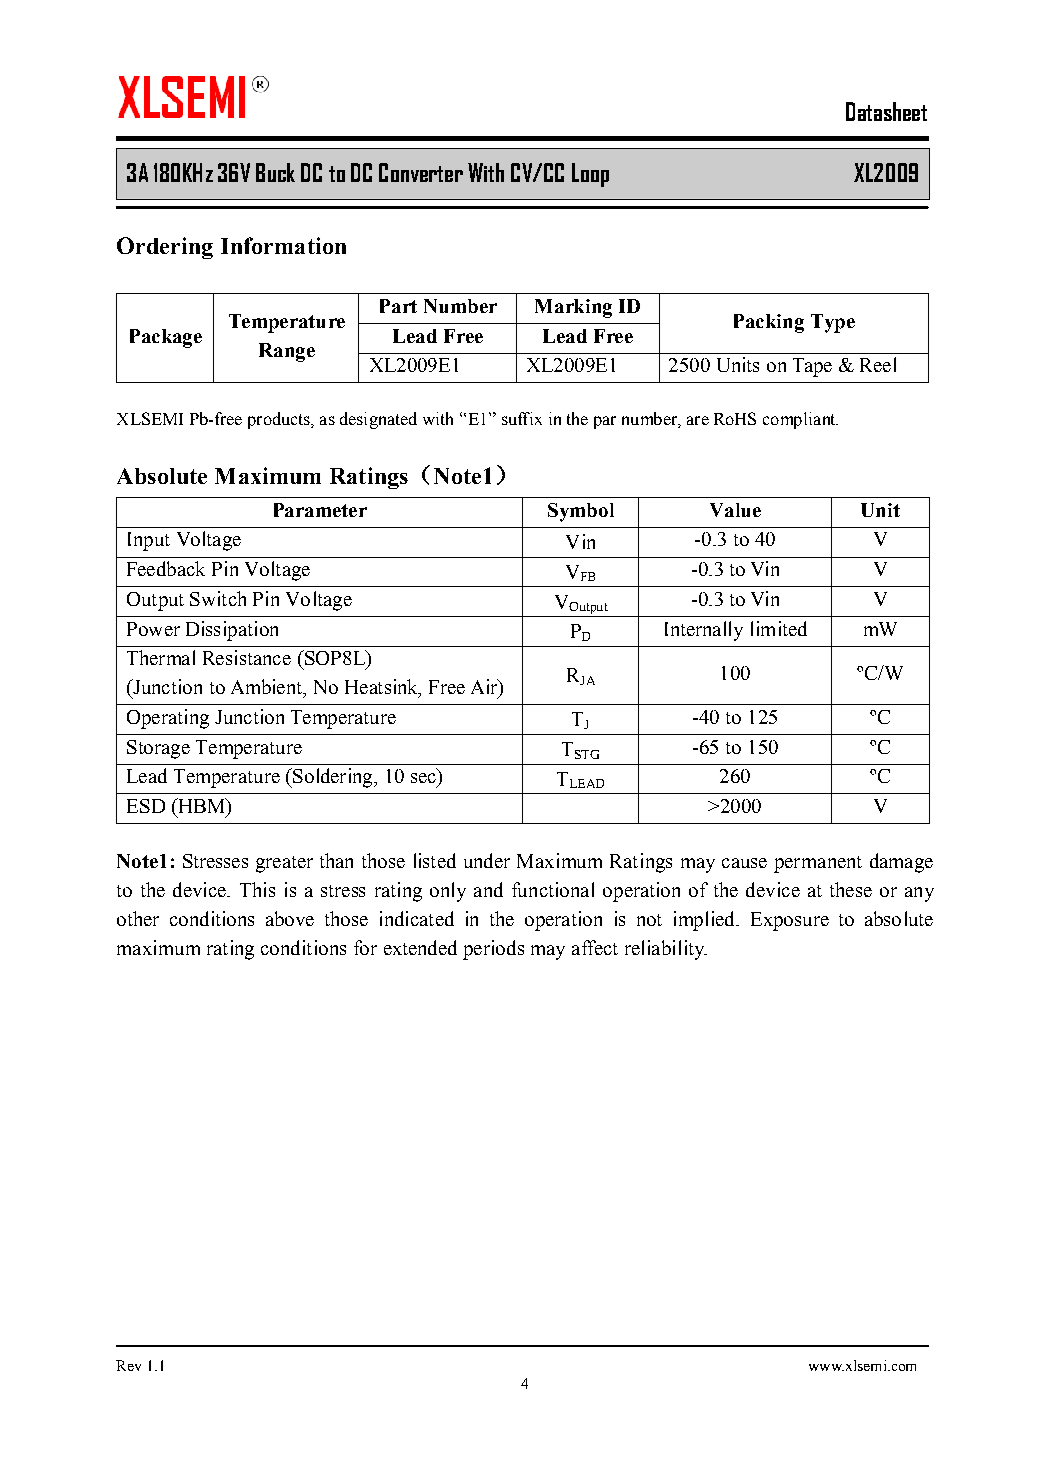 This screenshot has width=1037, height=1467. Describe the element at coordinates (590, 175) in the screenshot. I see `Loop` at that location.
